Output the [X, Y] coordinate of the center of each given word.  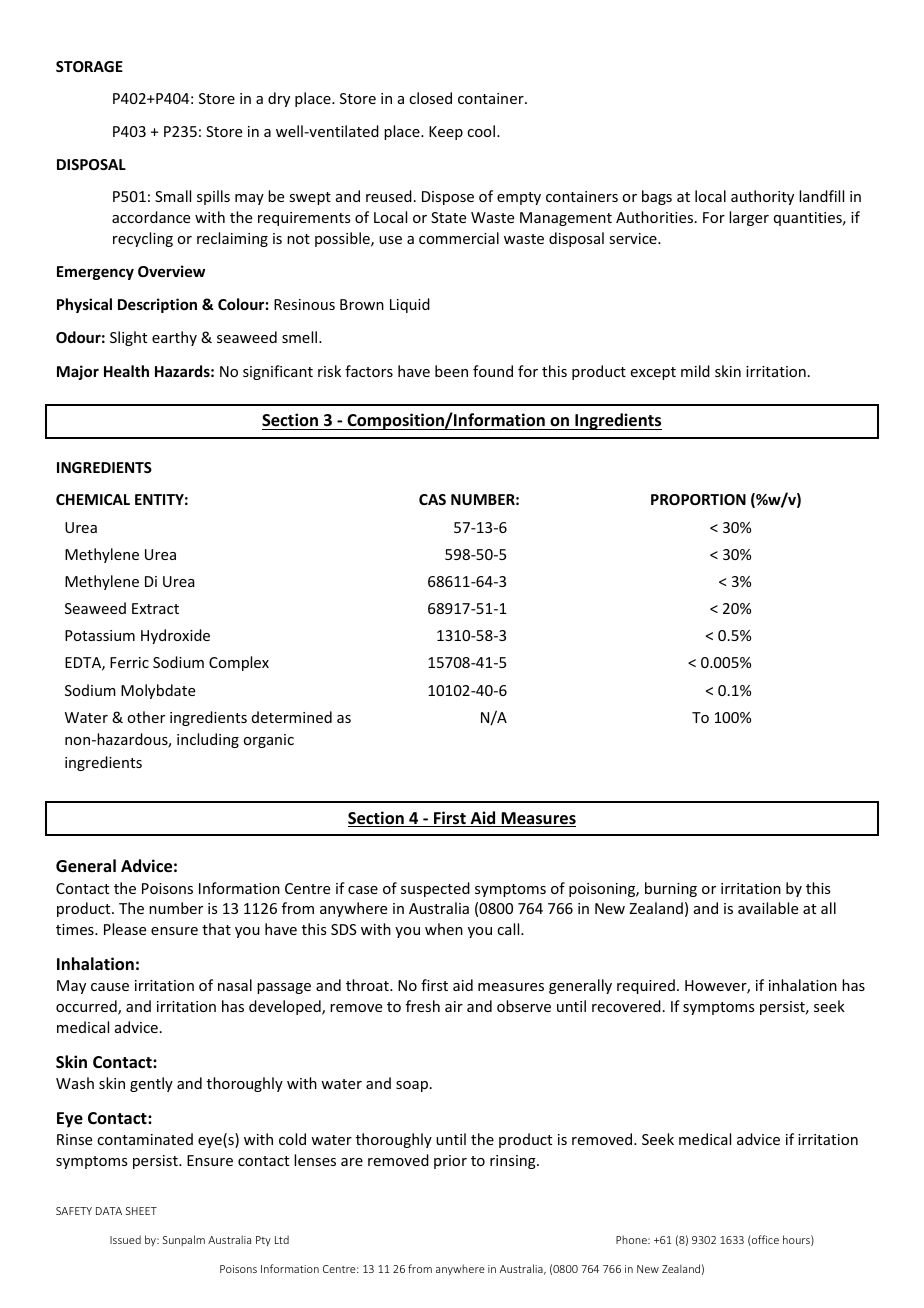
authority [762, 197]
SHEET [141, 1211]
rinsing [514, 1162]
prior [450, 1162]
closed [430, 98]
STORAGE [89, 66]
